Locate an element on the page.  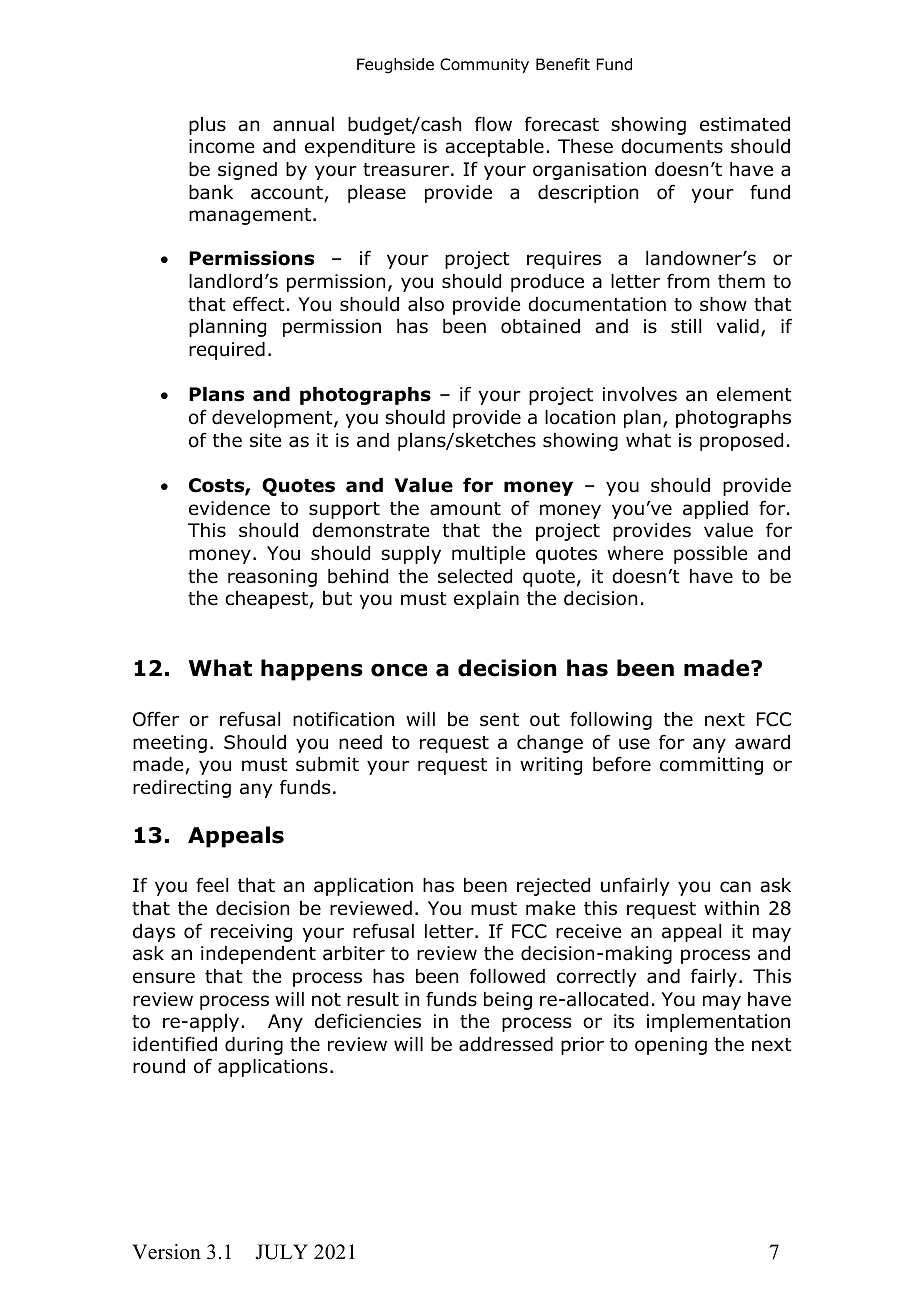
flow is located at coordinates (493, 124).
